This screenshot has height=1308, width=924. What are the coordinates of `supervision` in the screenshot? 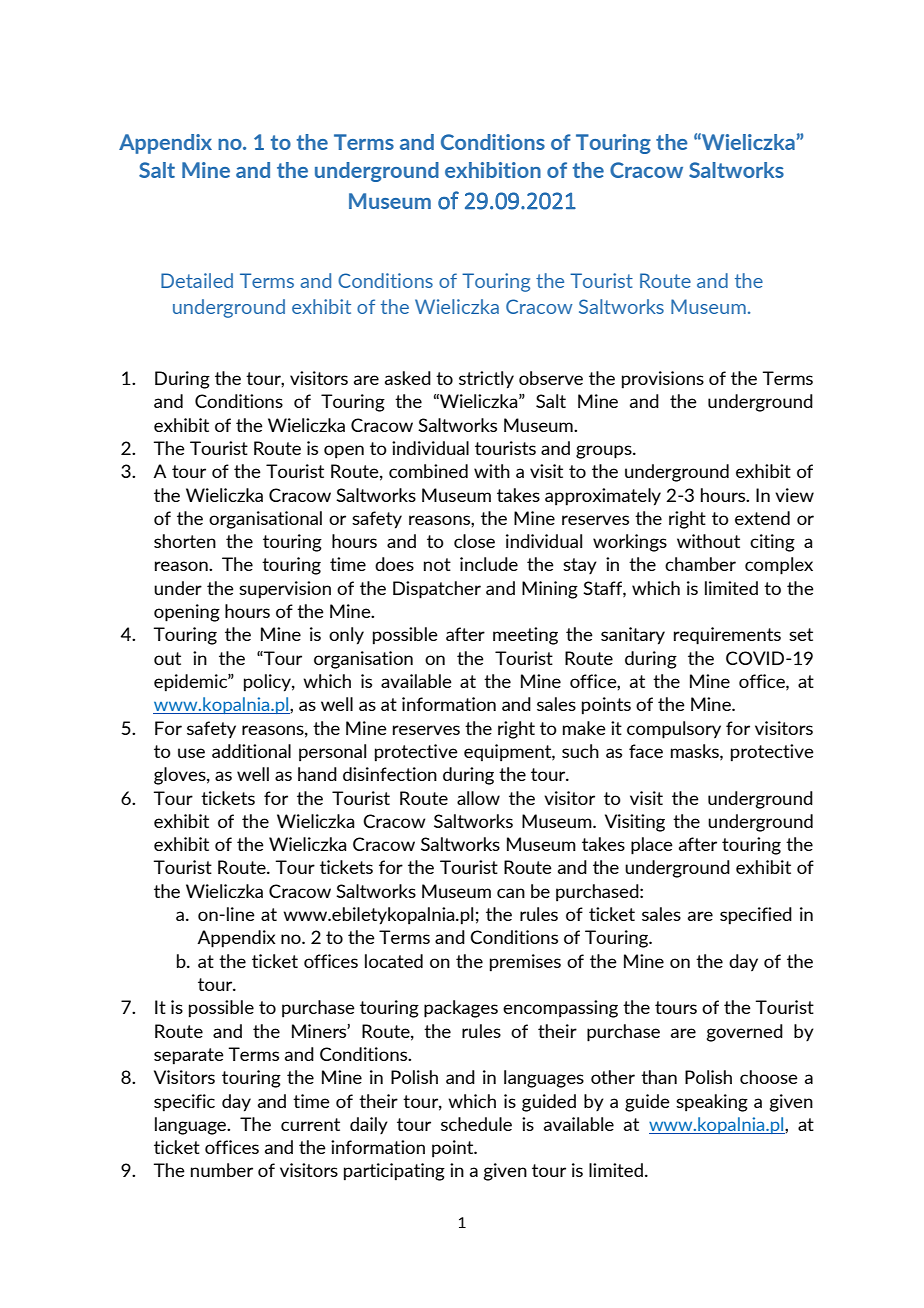 It's located at (285, 590).
